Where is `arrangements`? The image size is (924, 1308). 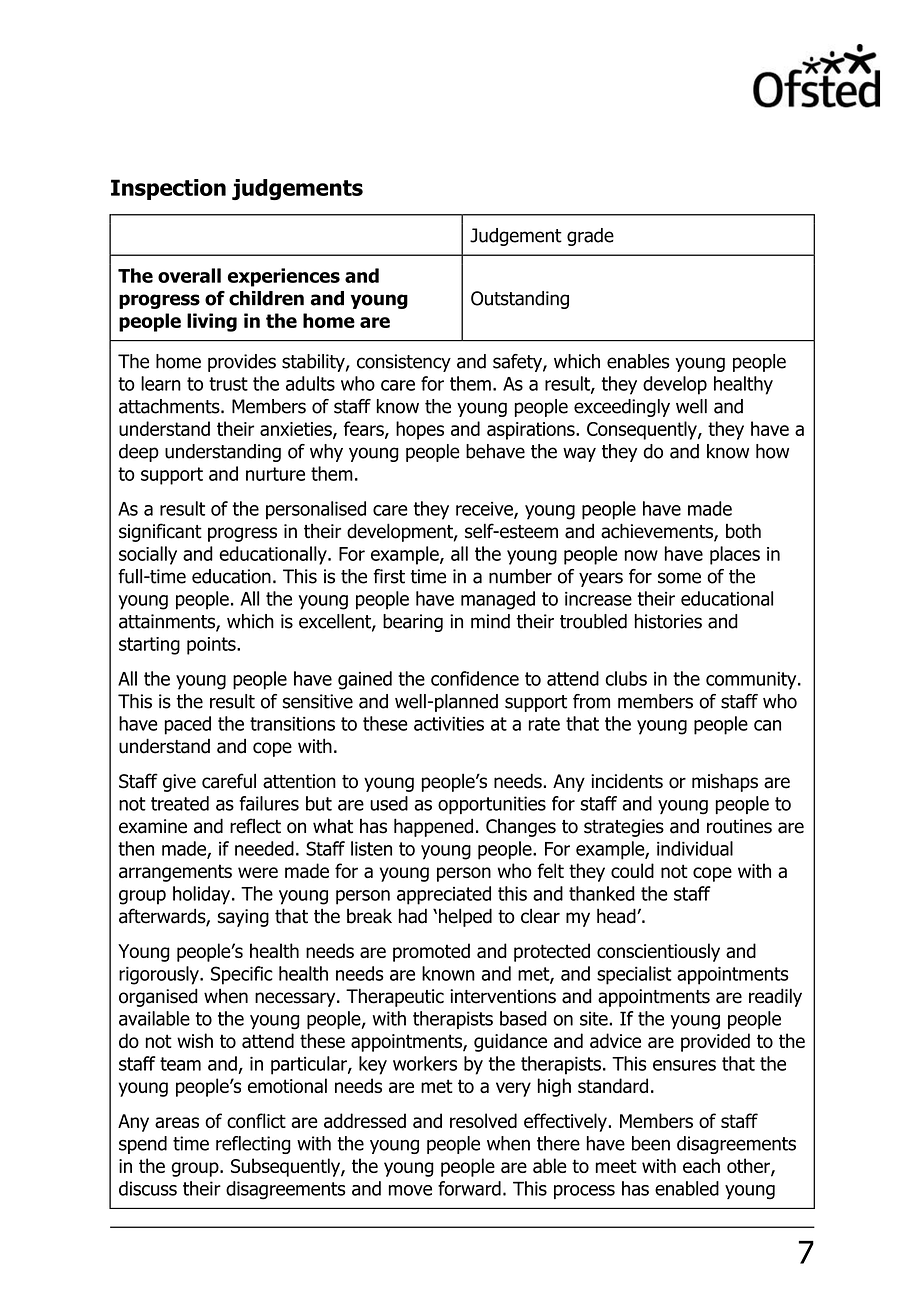
arrangements is located at coordinates (175, 873).
